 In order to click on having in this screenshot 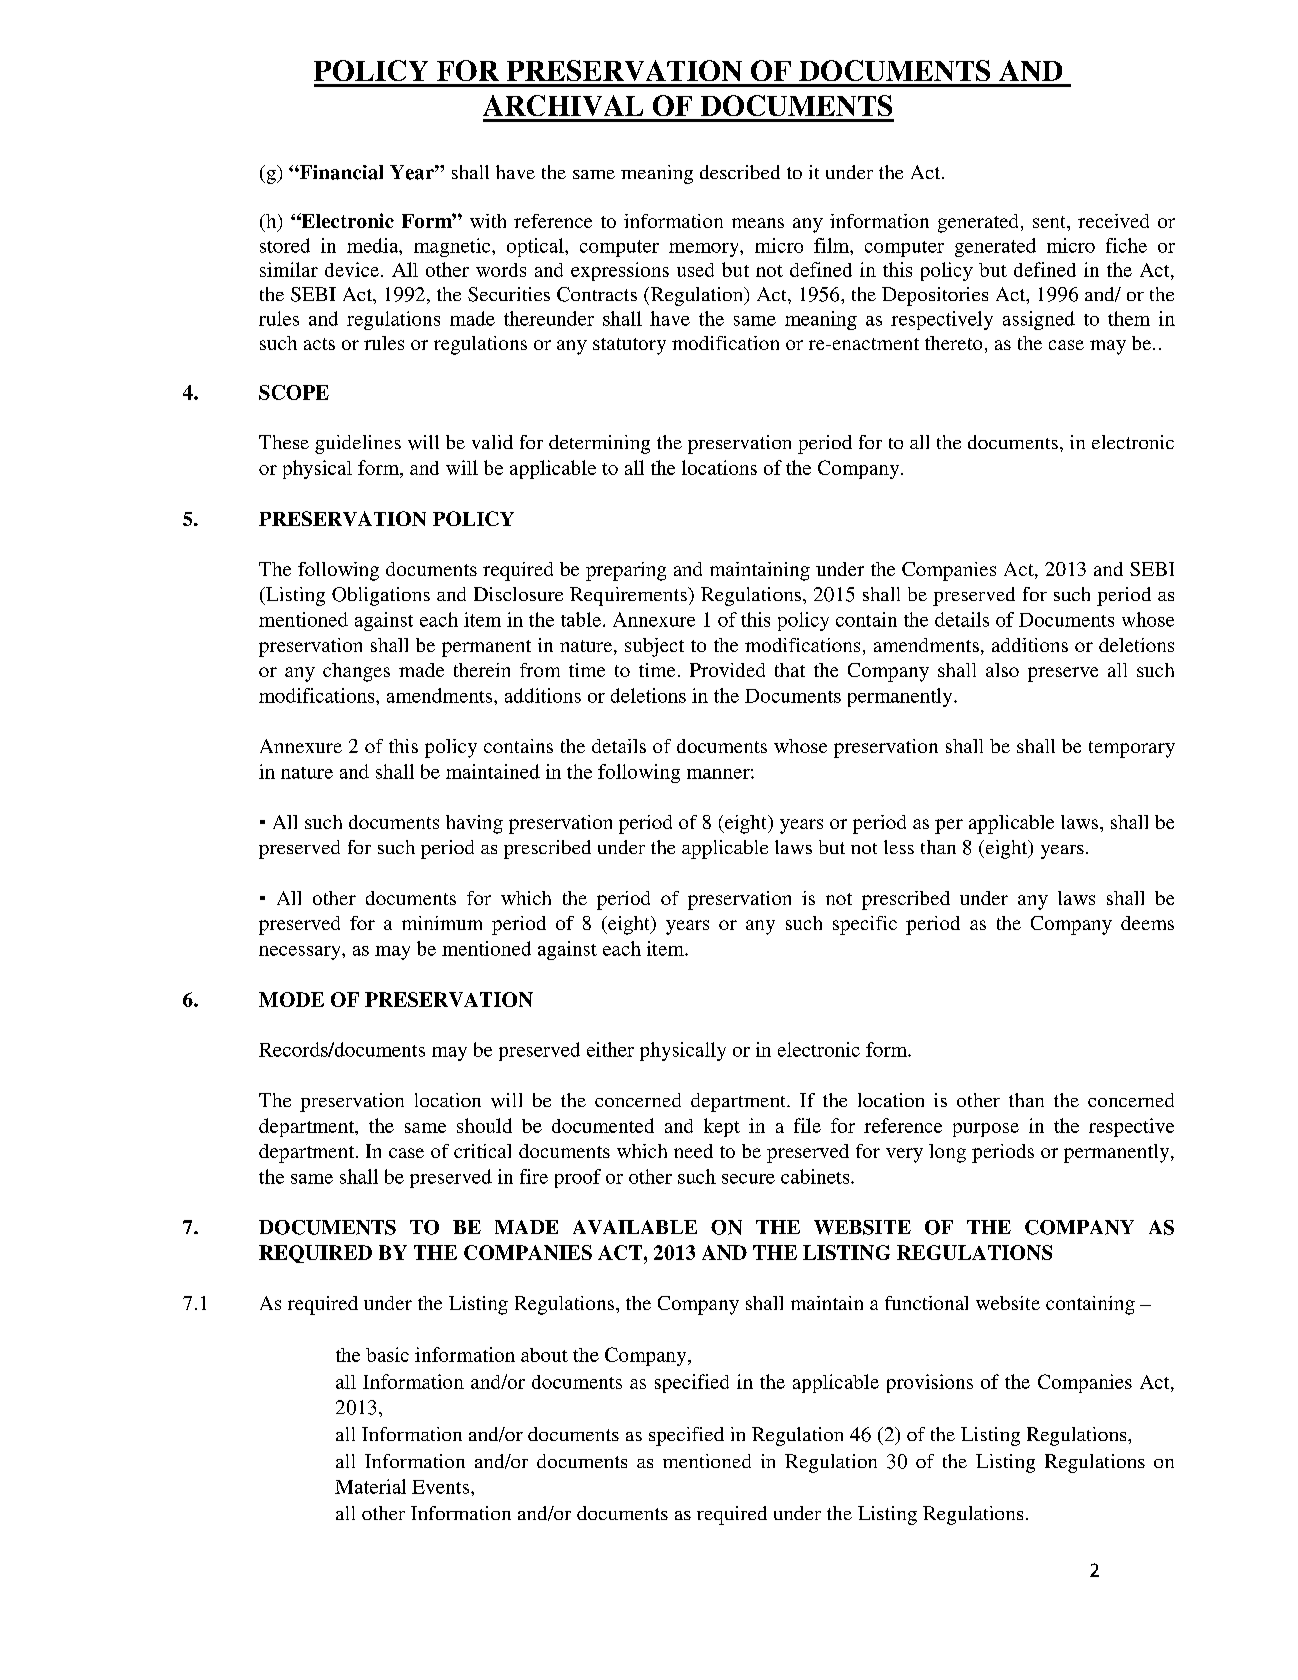, I will do `click(474, 824)`.
